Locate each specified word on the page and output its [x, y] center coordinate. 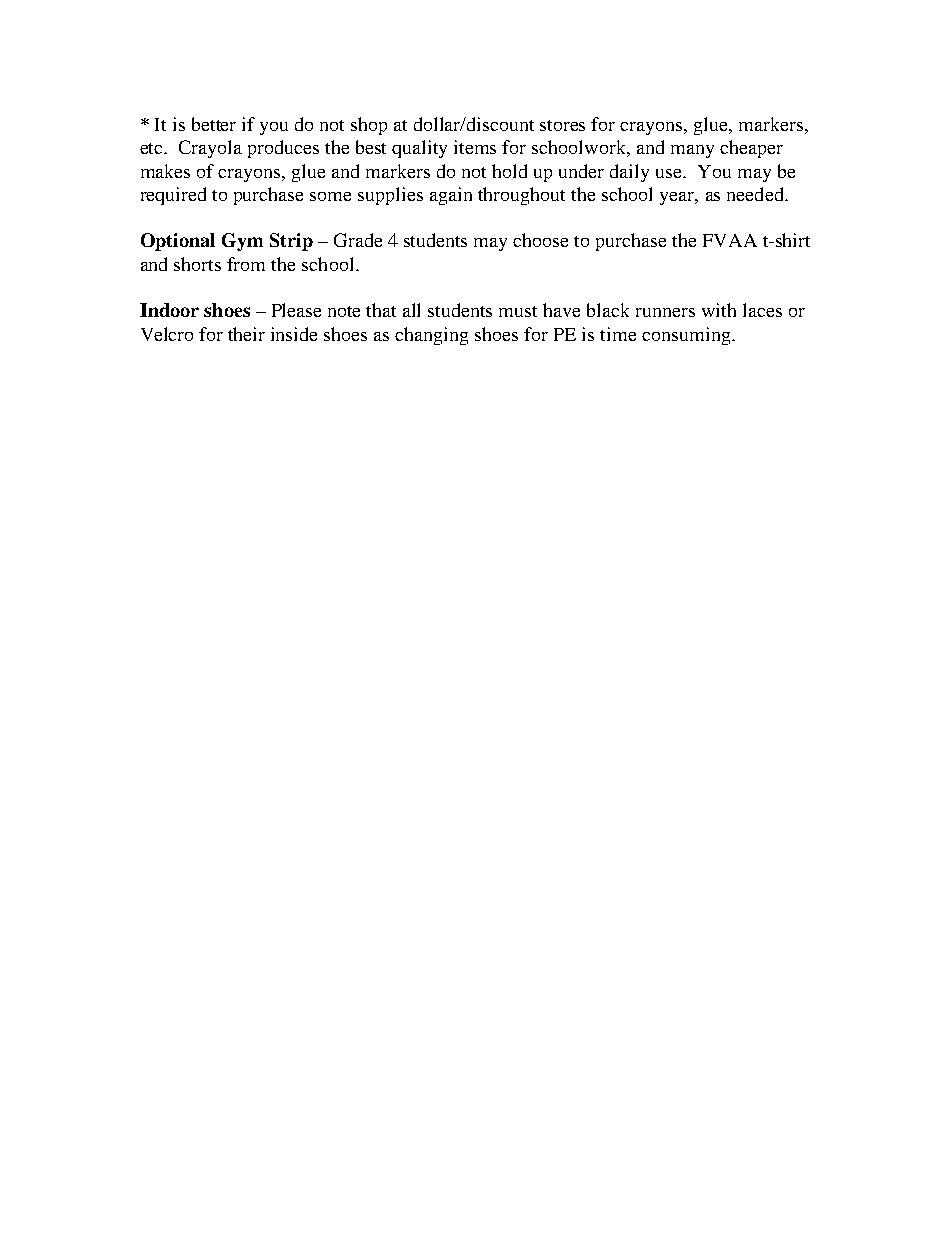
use [670, 173]
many [692, 151]
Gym [242, 242]
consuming [687, 336]
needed [756, 194]
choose [540, 240]
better [214, 124]
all [411, 310]
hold [509, 171]
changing [431, 336]
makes [165, 171]
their [246, 334]
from [246, 264]
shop [369, 126]
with [719, 310]
